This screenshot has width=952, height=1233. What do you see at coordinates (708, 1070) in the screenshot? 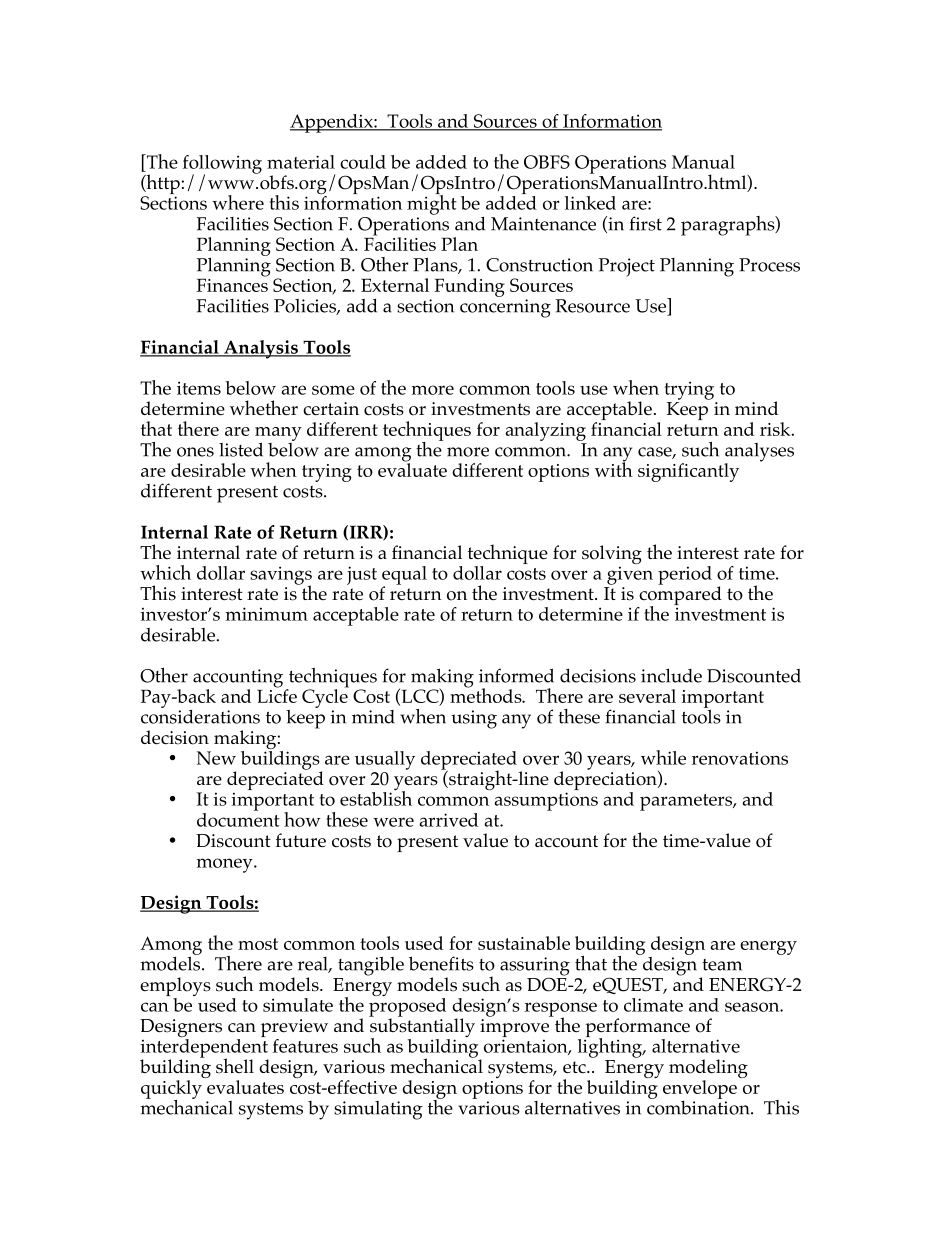
I see `modeling` at bounding box center [708, 1070].
